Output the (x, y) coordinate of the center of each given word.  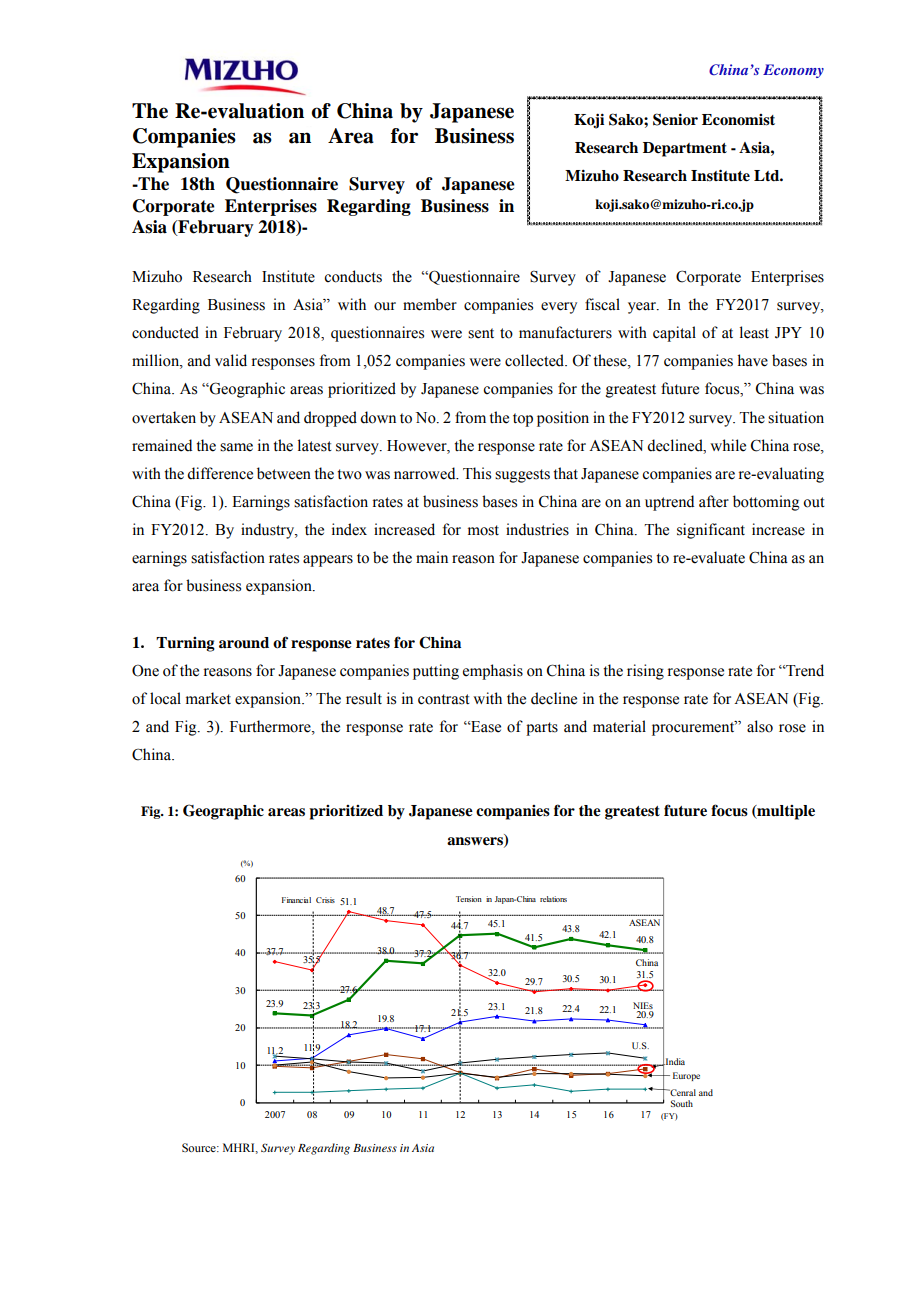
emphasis (493, 672)
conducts (353, 276)
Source (200, 1147)
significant (711, 531)
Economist (738, 120)
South (682, 1103)
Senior (675, 119)
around (244, 643)
